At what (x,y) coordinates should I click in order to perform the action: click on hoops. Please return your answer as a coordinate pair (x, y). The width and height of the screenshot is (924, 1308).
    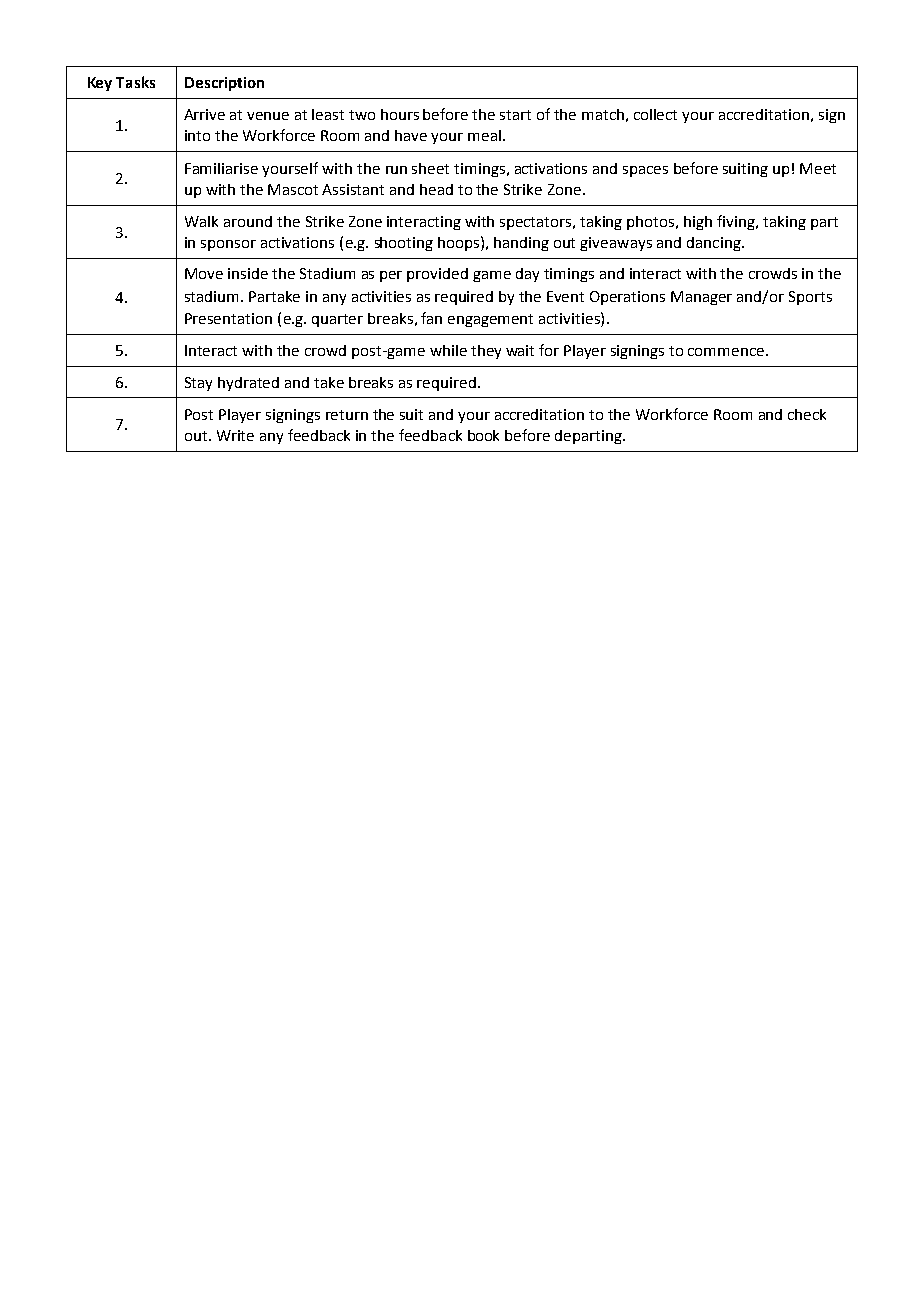
    Looking at the image, I should click on (460, 243).
